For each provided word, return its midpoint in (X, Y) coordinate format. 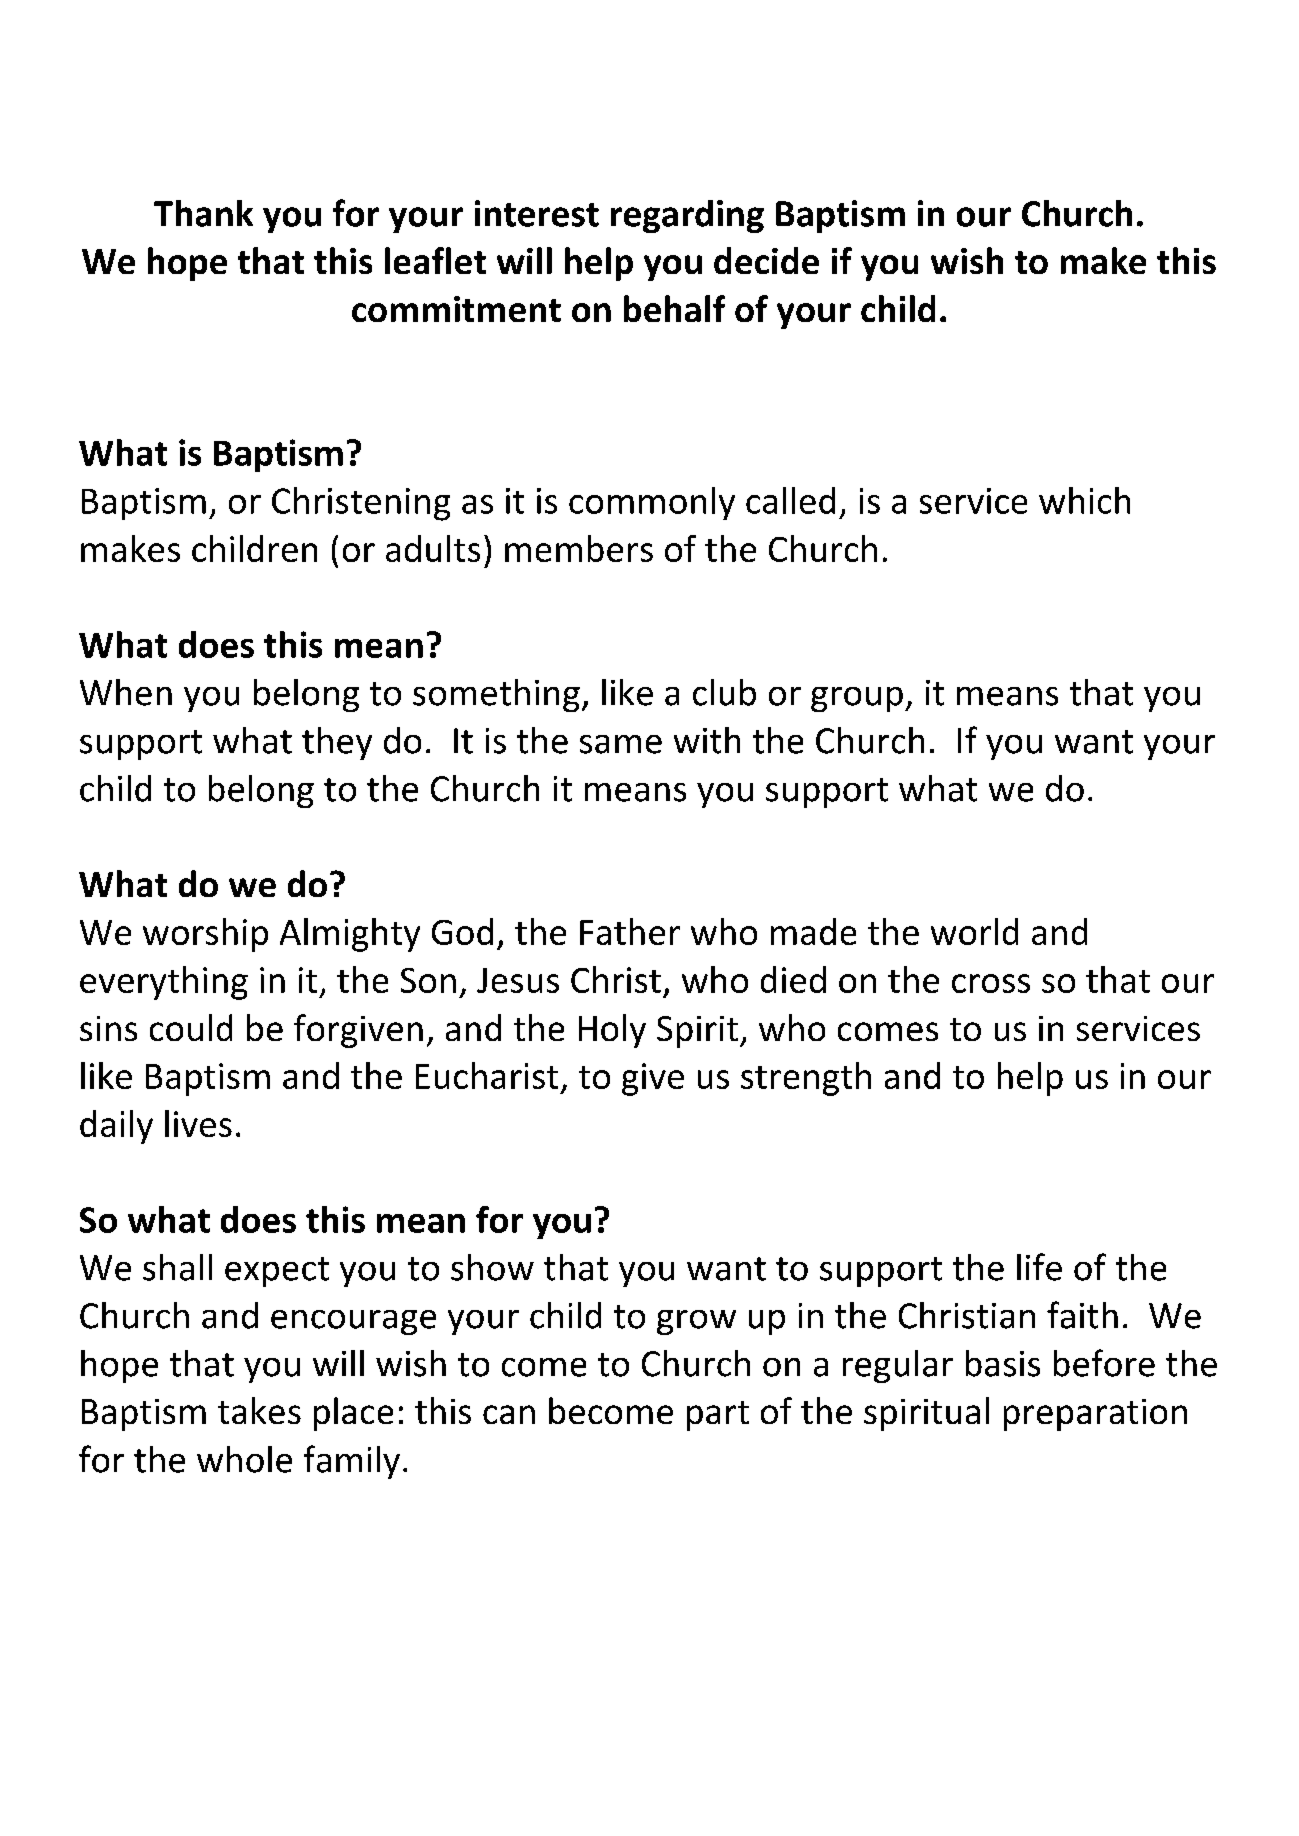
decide (766, 260)
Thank (203, 213)
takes (259, 1410)
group (857, 699)
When (126, 692)
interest (537, 213)
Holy (612, 1031)
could (191, 1027)
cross (991, 983)
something (496, 695)
